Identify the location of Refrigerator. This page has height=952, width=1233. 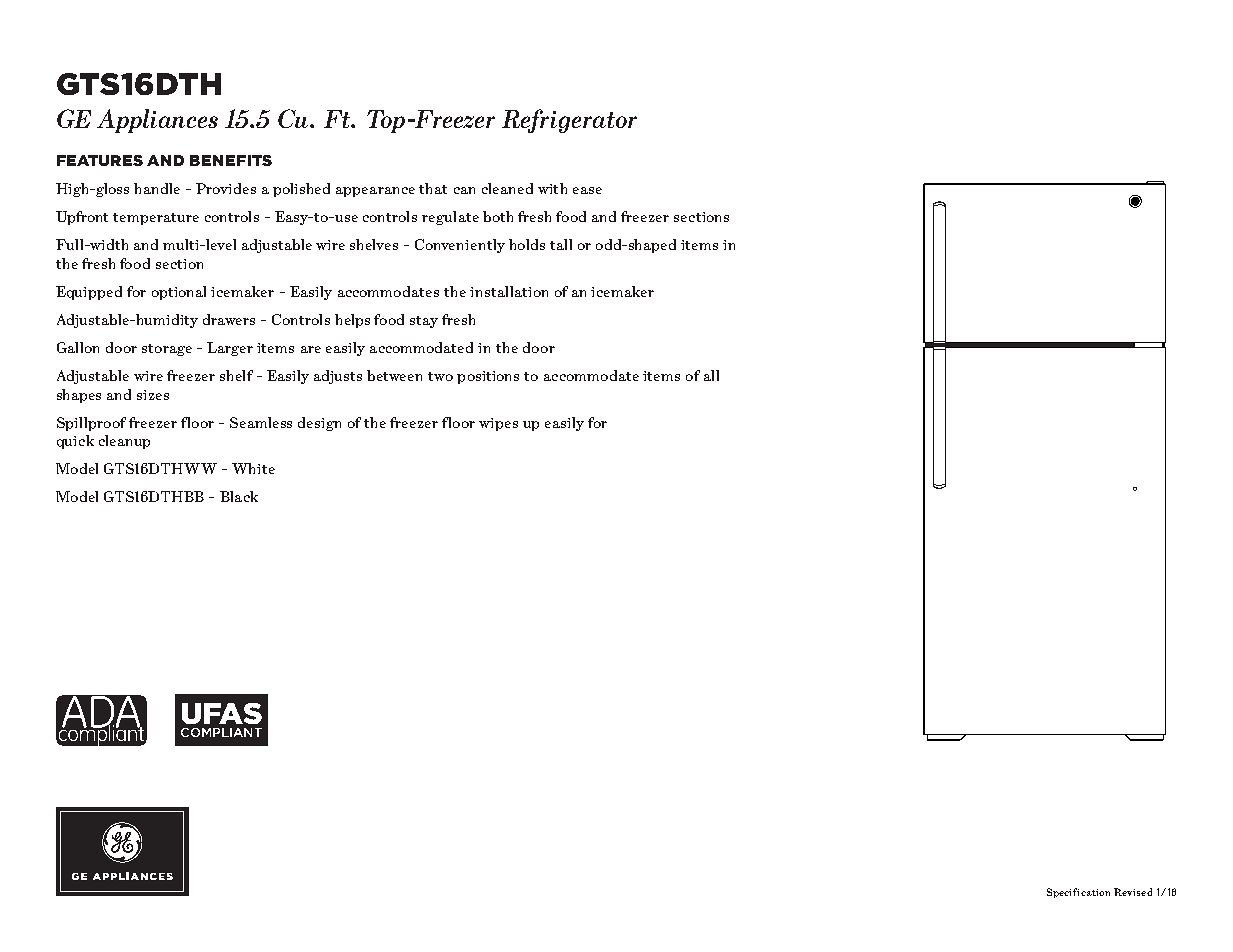
(569, 121).
